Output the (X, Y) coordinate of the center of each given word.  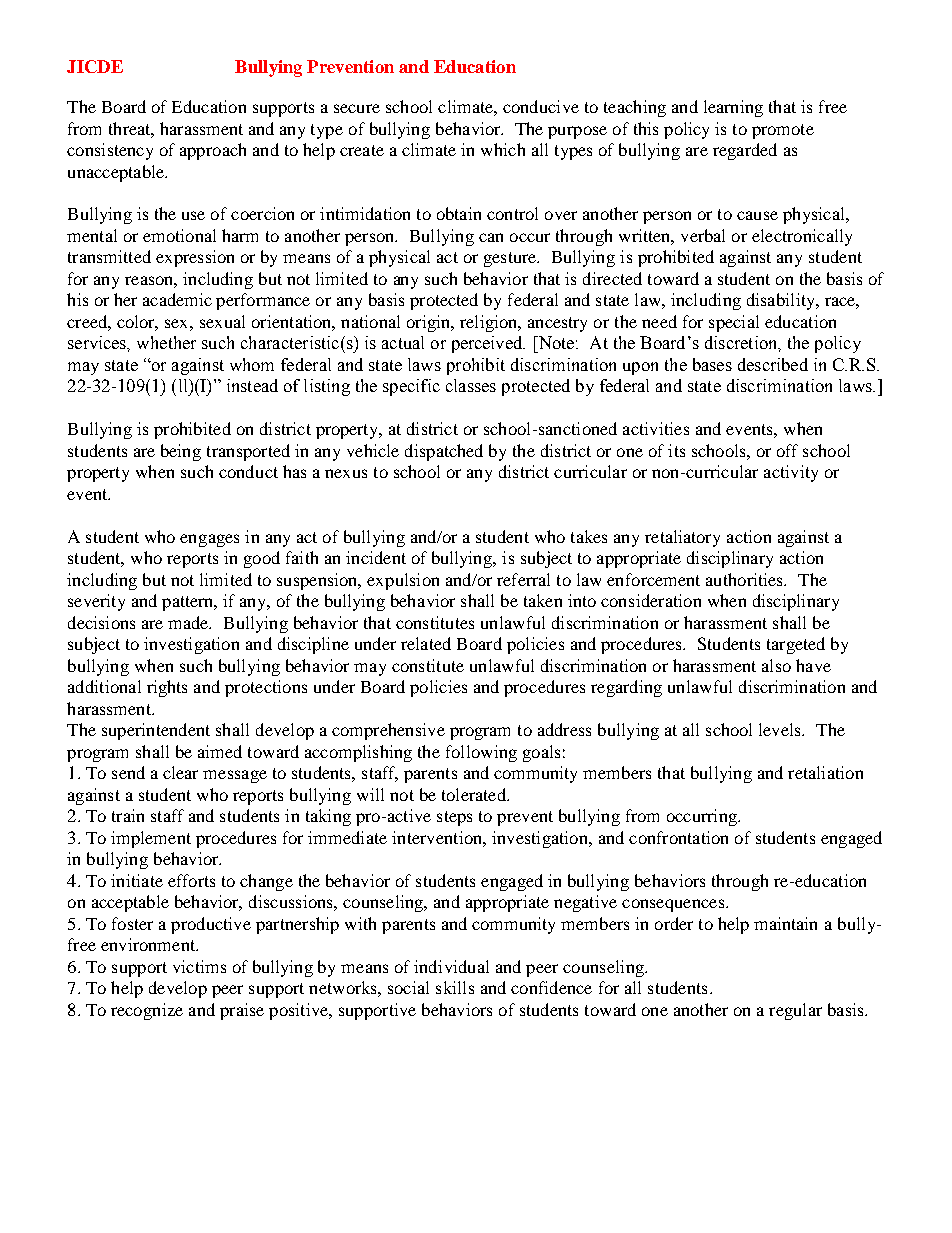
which (503, 149)
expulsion (403, 581)
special (734, 323)
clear (180, 772)
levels (781, 729)
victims (199, 966)
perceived (488, 344)
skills (455, 987)
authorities (746, 579)
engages (209, 540)
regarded (745, 151)
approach (213, 151)
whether (166, 342)
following (481, 753)
